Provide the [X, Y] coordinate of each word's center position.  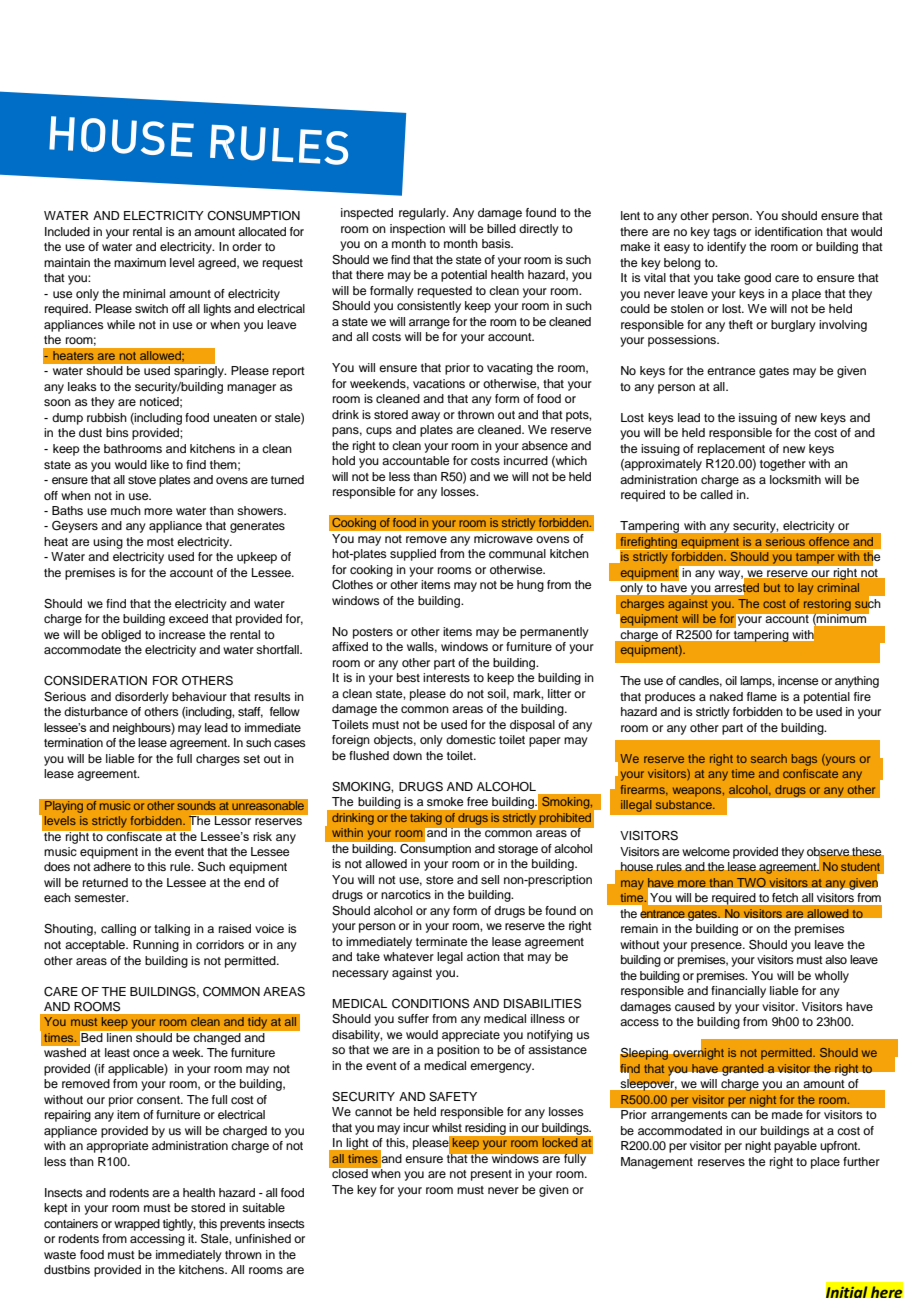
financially [738, 992]
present [491, 1175]
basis [497, 243]
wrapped [137, 1225]
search [769, 758]
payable [795, 1147]
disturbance [96, 711]
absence [545, 445]
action [483, 956]
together [783, 465]
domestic [471, 739]
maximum [140, 262]
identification [789, 231]
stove [142, 480]
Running [156, 946]
